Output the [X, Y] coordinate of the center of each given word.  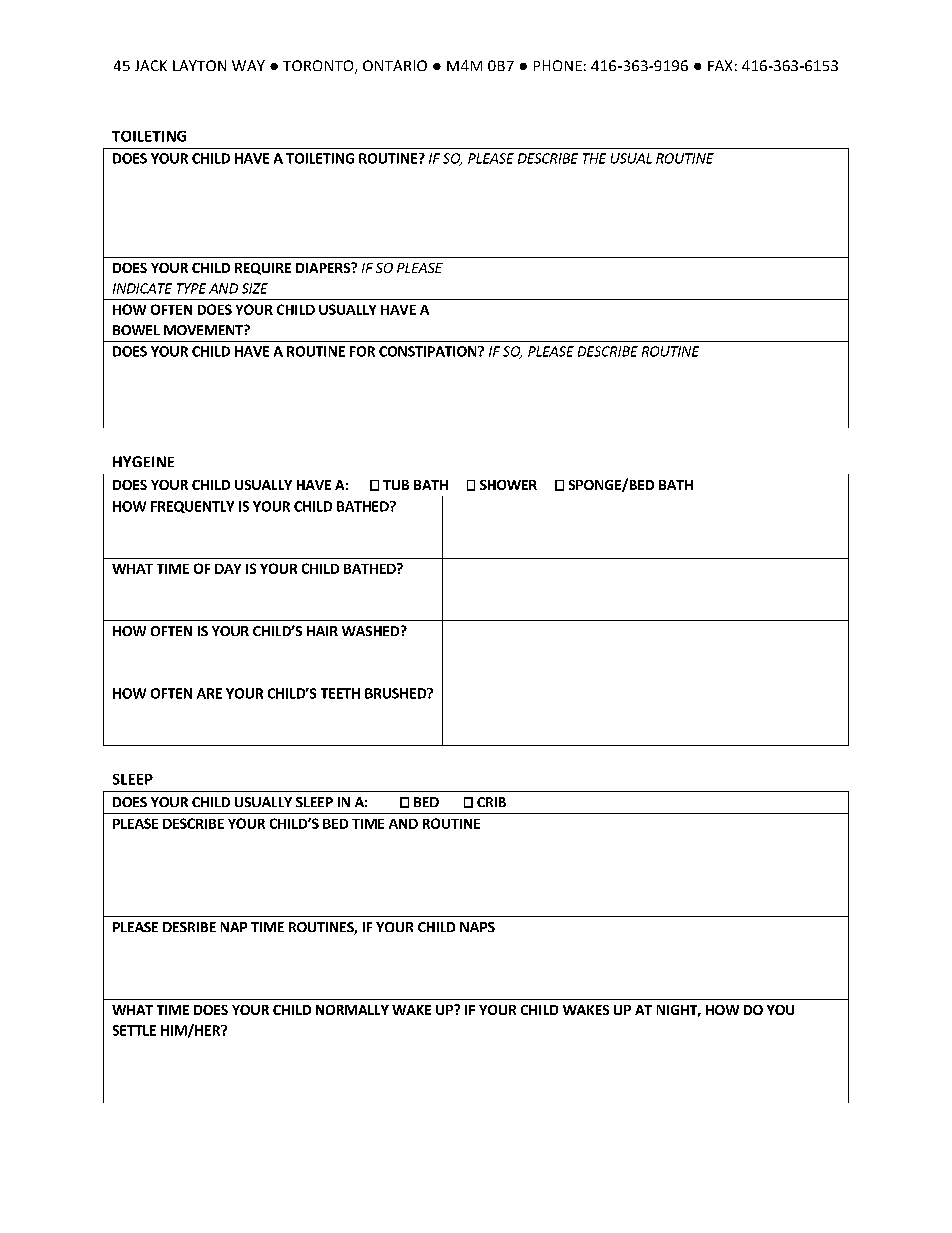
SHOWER [508, 485]
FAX [720, 65]
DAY [228, 569]
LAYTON [199, 65]
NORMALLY [352, 1010]
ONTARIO [395, 65]
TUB [396, 485]
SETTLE [134, 1030]
